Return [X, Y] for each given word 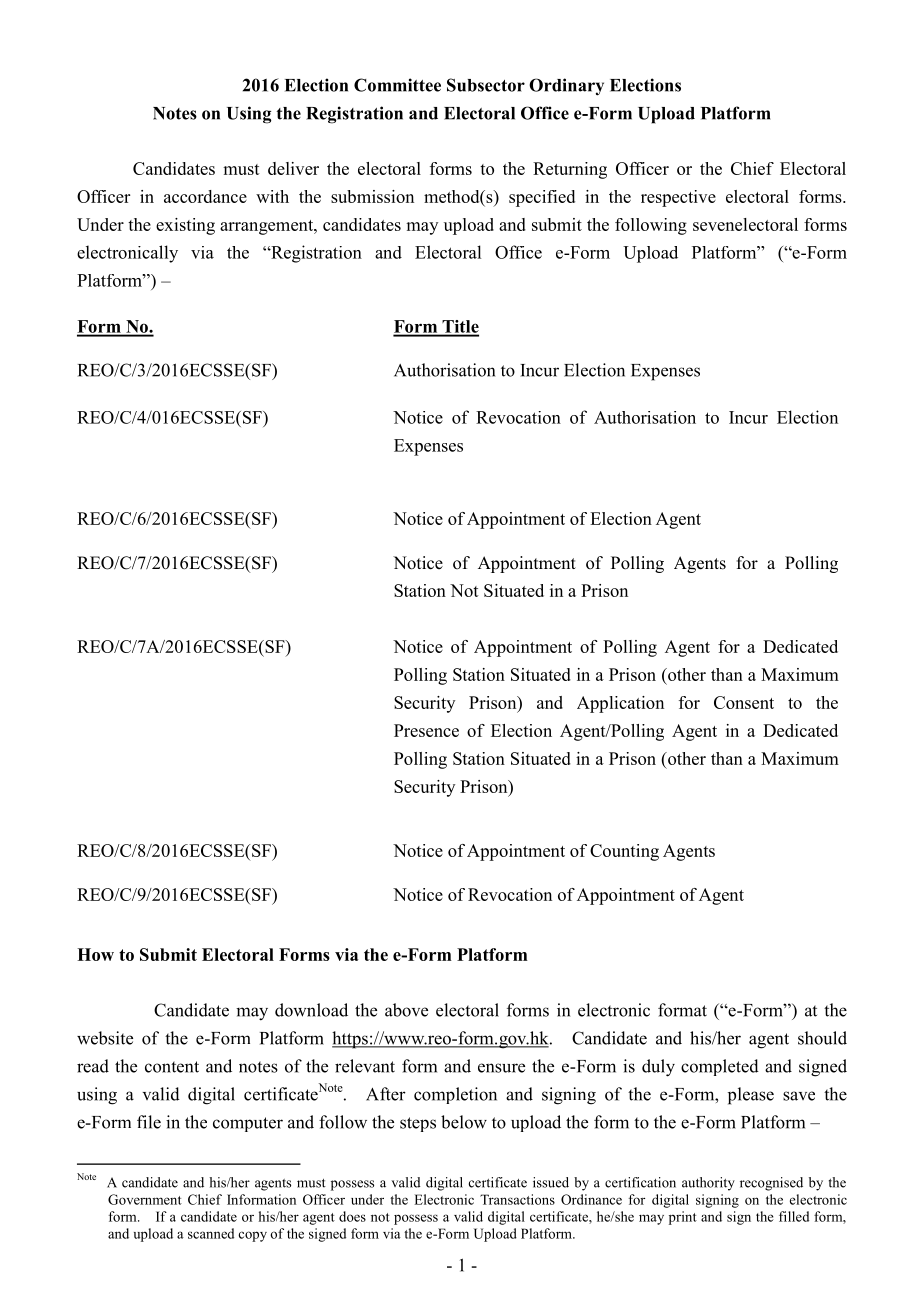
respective [678, 198]
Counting [624, 852]
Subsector [486, 85]
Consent [744, 702]
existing [185, 226]
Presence [426, 730]
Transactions [517, 1199]
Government [145, 1199]
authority [708, 1184]
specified [542, 198]
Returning [570, 170]
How [95, 954]
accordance [205, 196]
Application [620, 704]
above [406, 1010]
